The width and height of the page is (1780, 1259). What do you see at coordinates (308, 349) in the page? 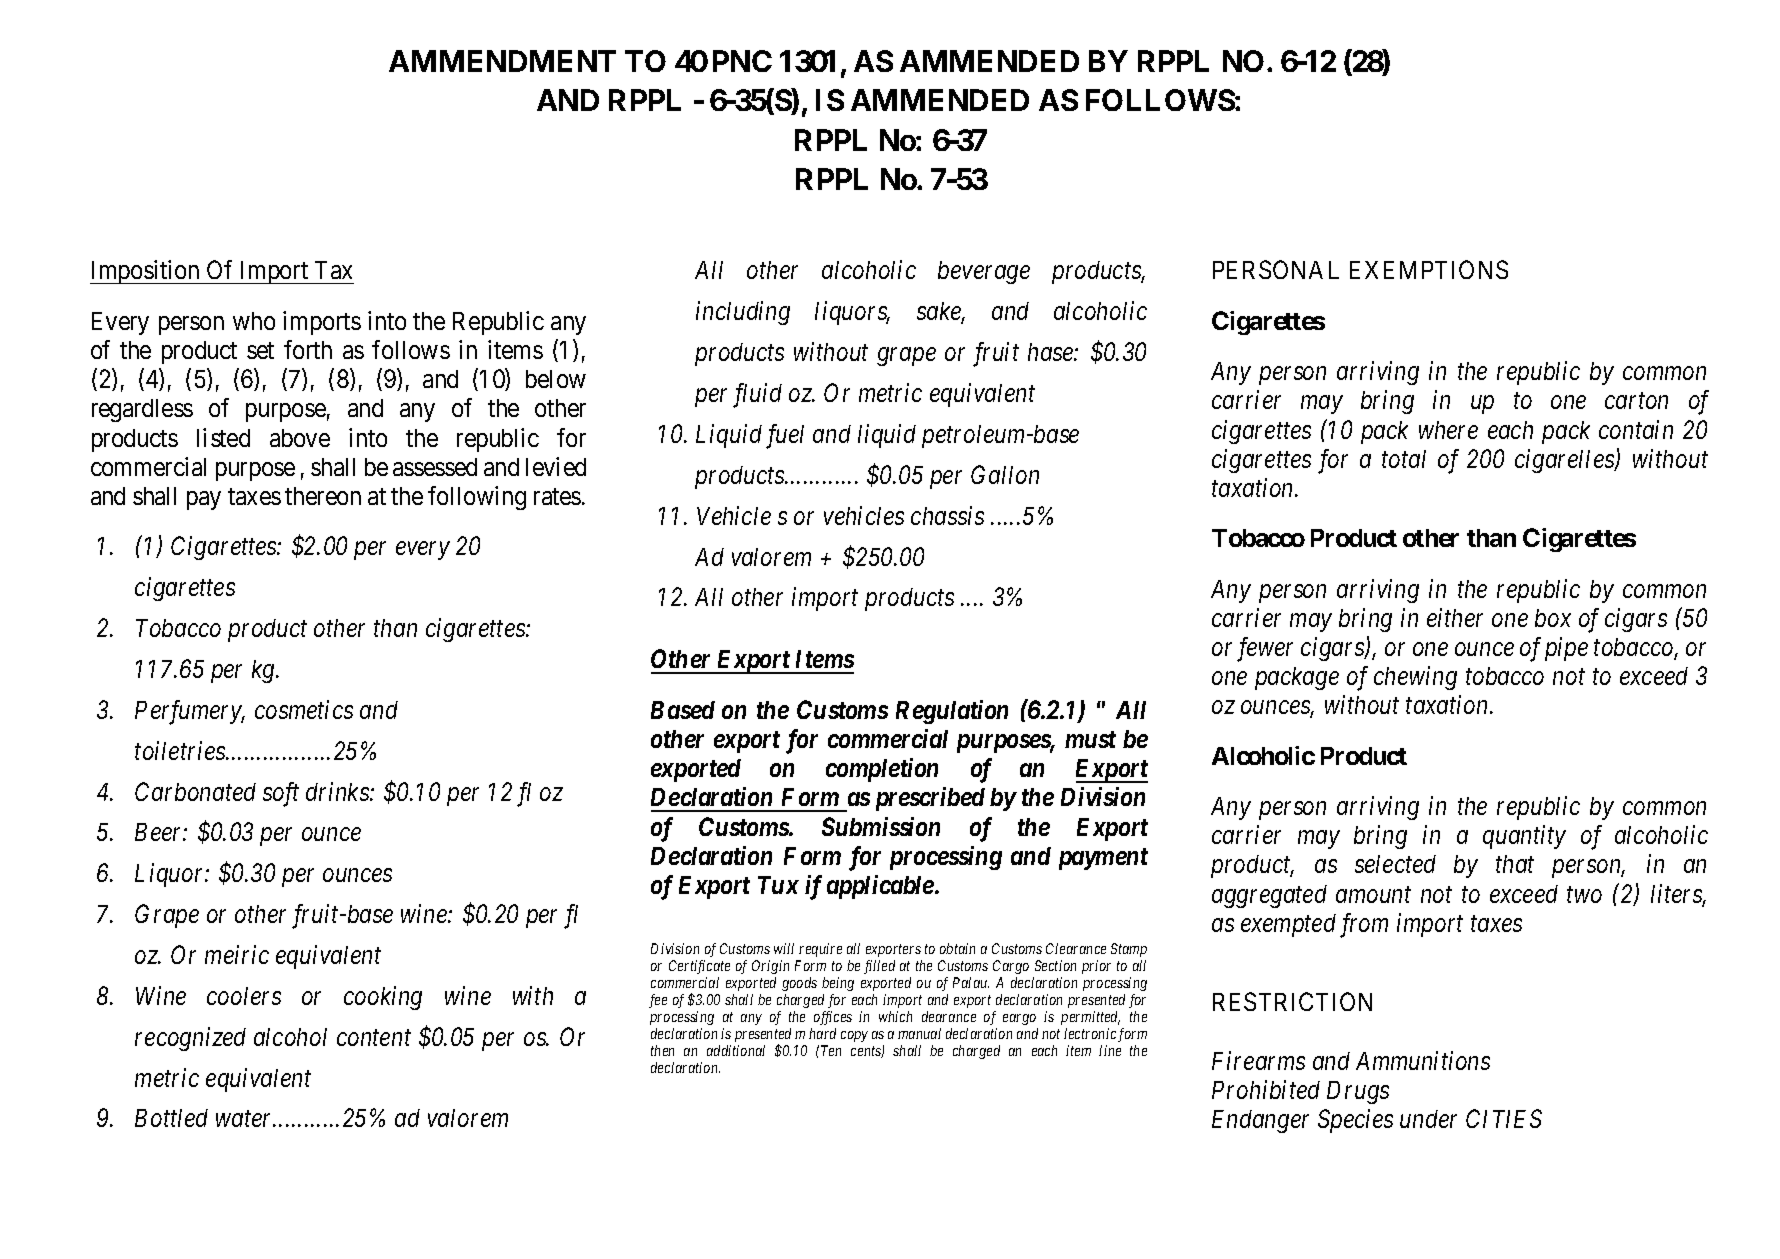
I see `forth` at bounding box center [308, 349].
